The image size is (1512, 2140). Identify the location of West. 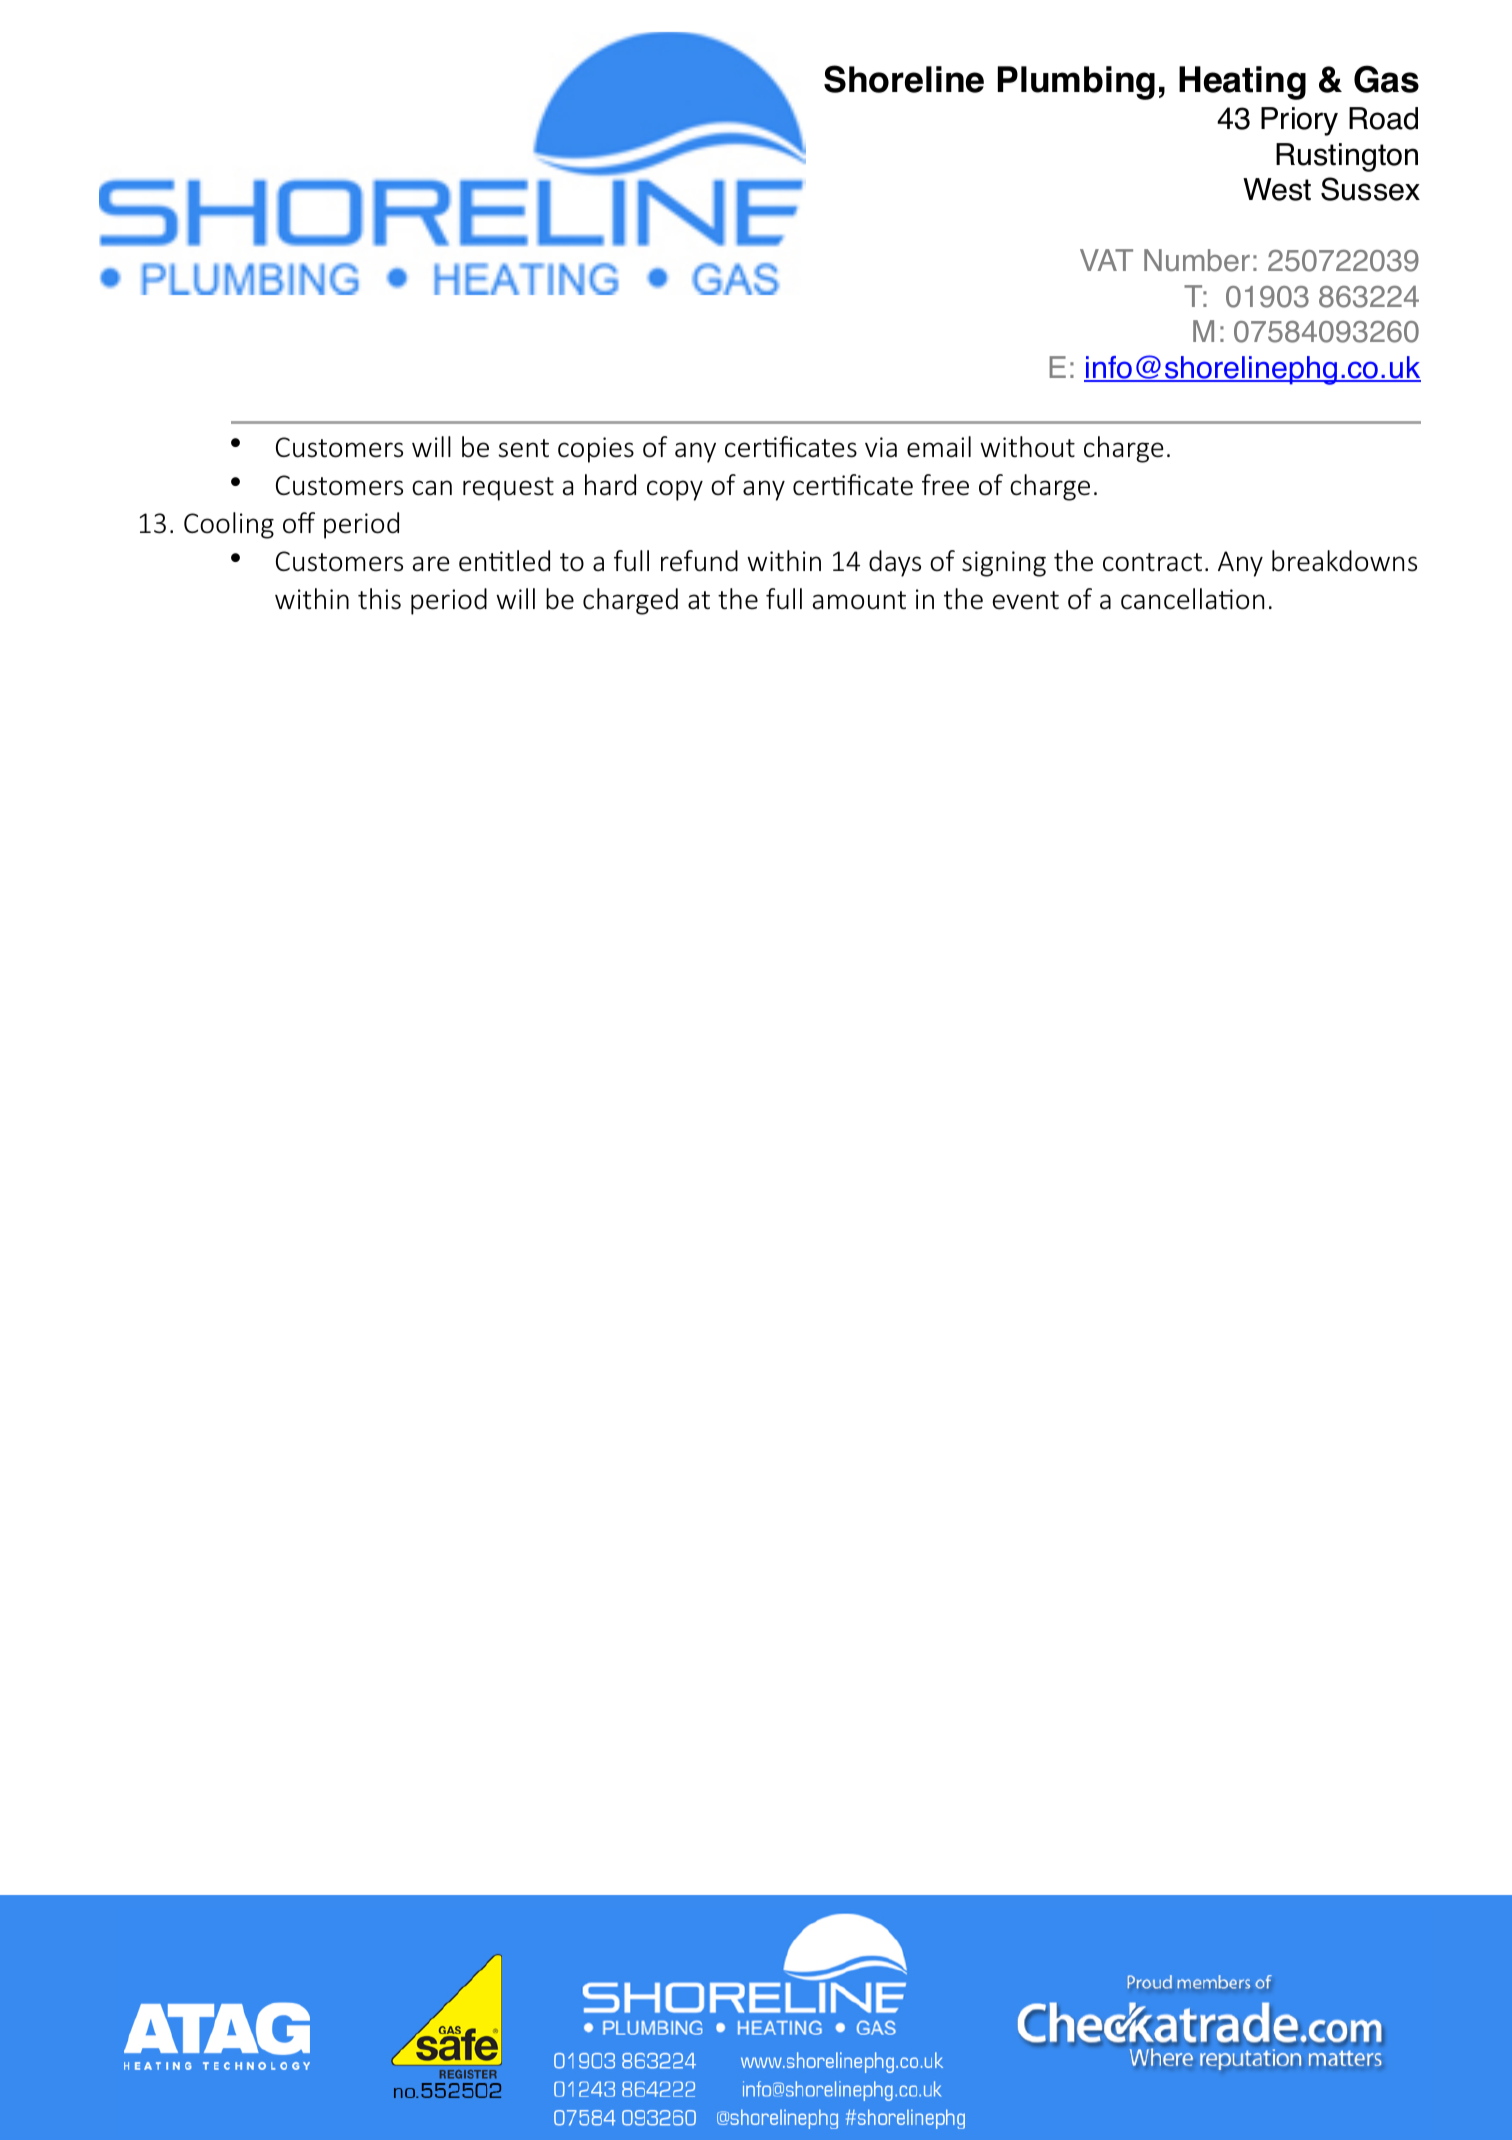
(1277, 189).
